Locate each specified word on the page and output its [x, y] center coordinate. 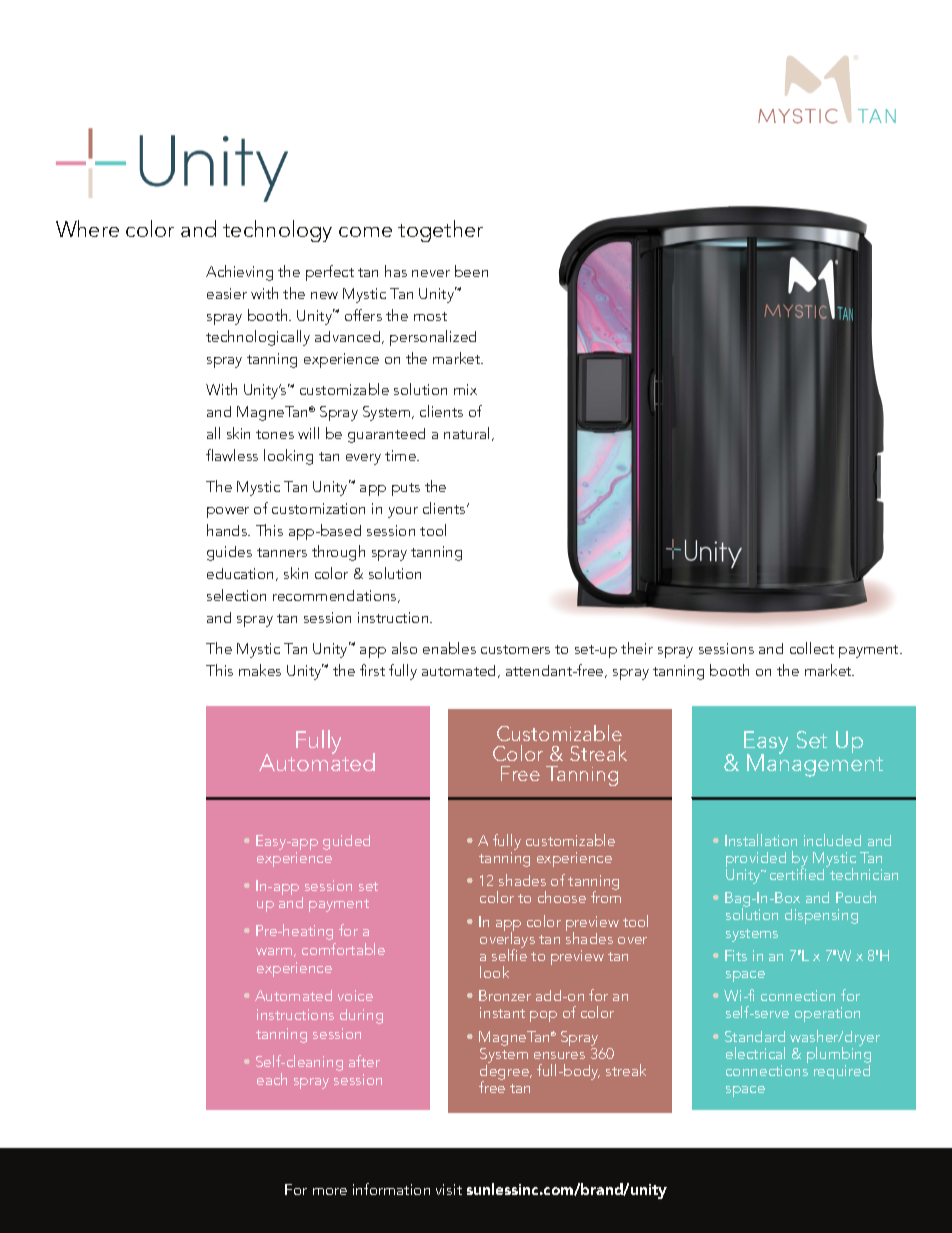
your [403, 512]
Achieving [239, 273]
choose [562, 897]
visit [449, 1189]
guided [346, 842]
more [330, 1191]
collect [812, 648]
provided [756, 859]
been [471, 271]
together [440, 231]
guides [229, 553]
